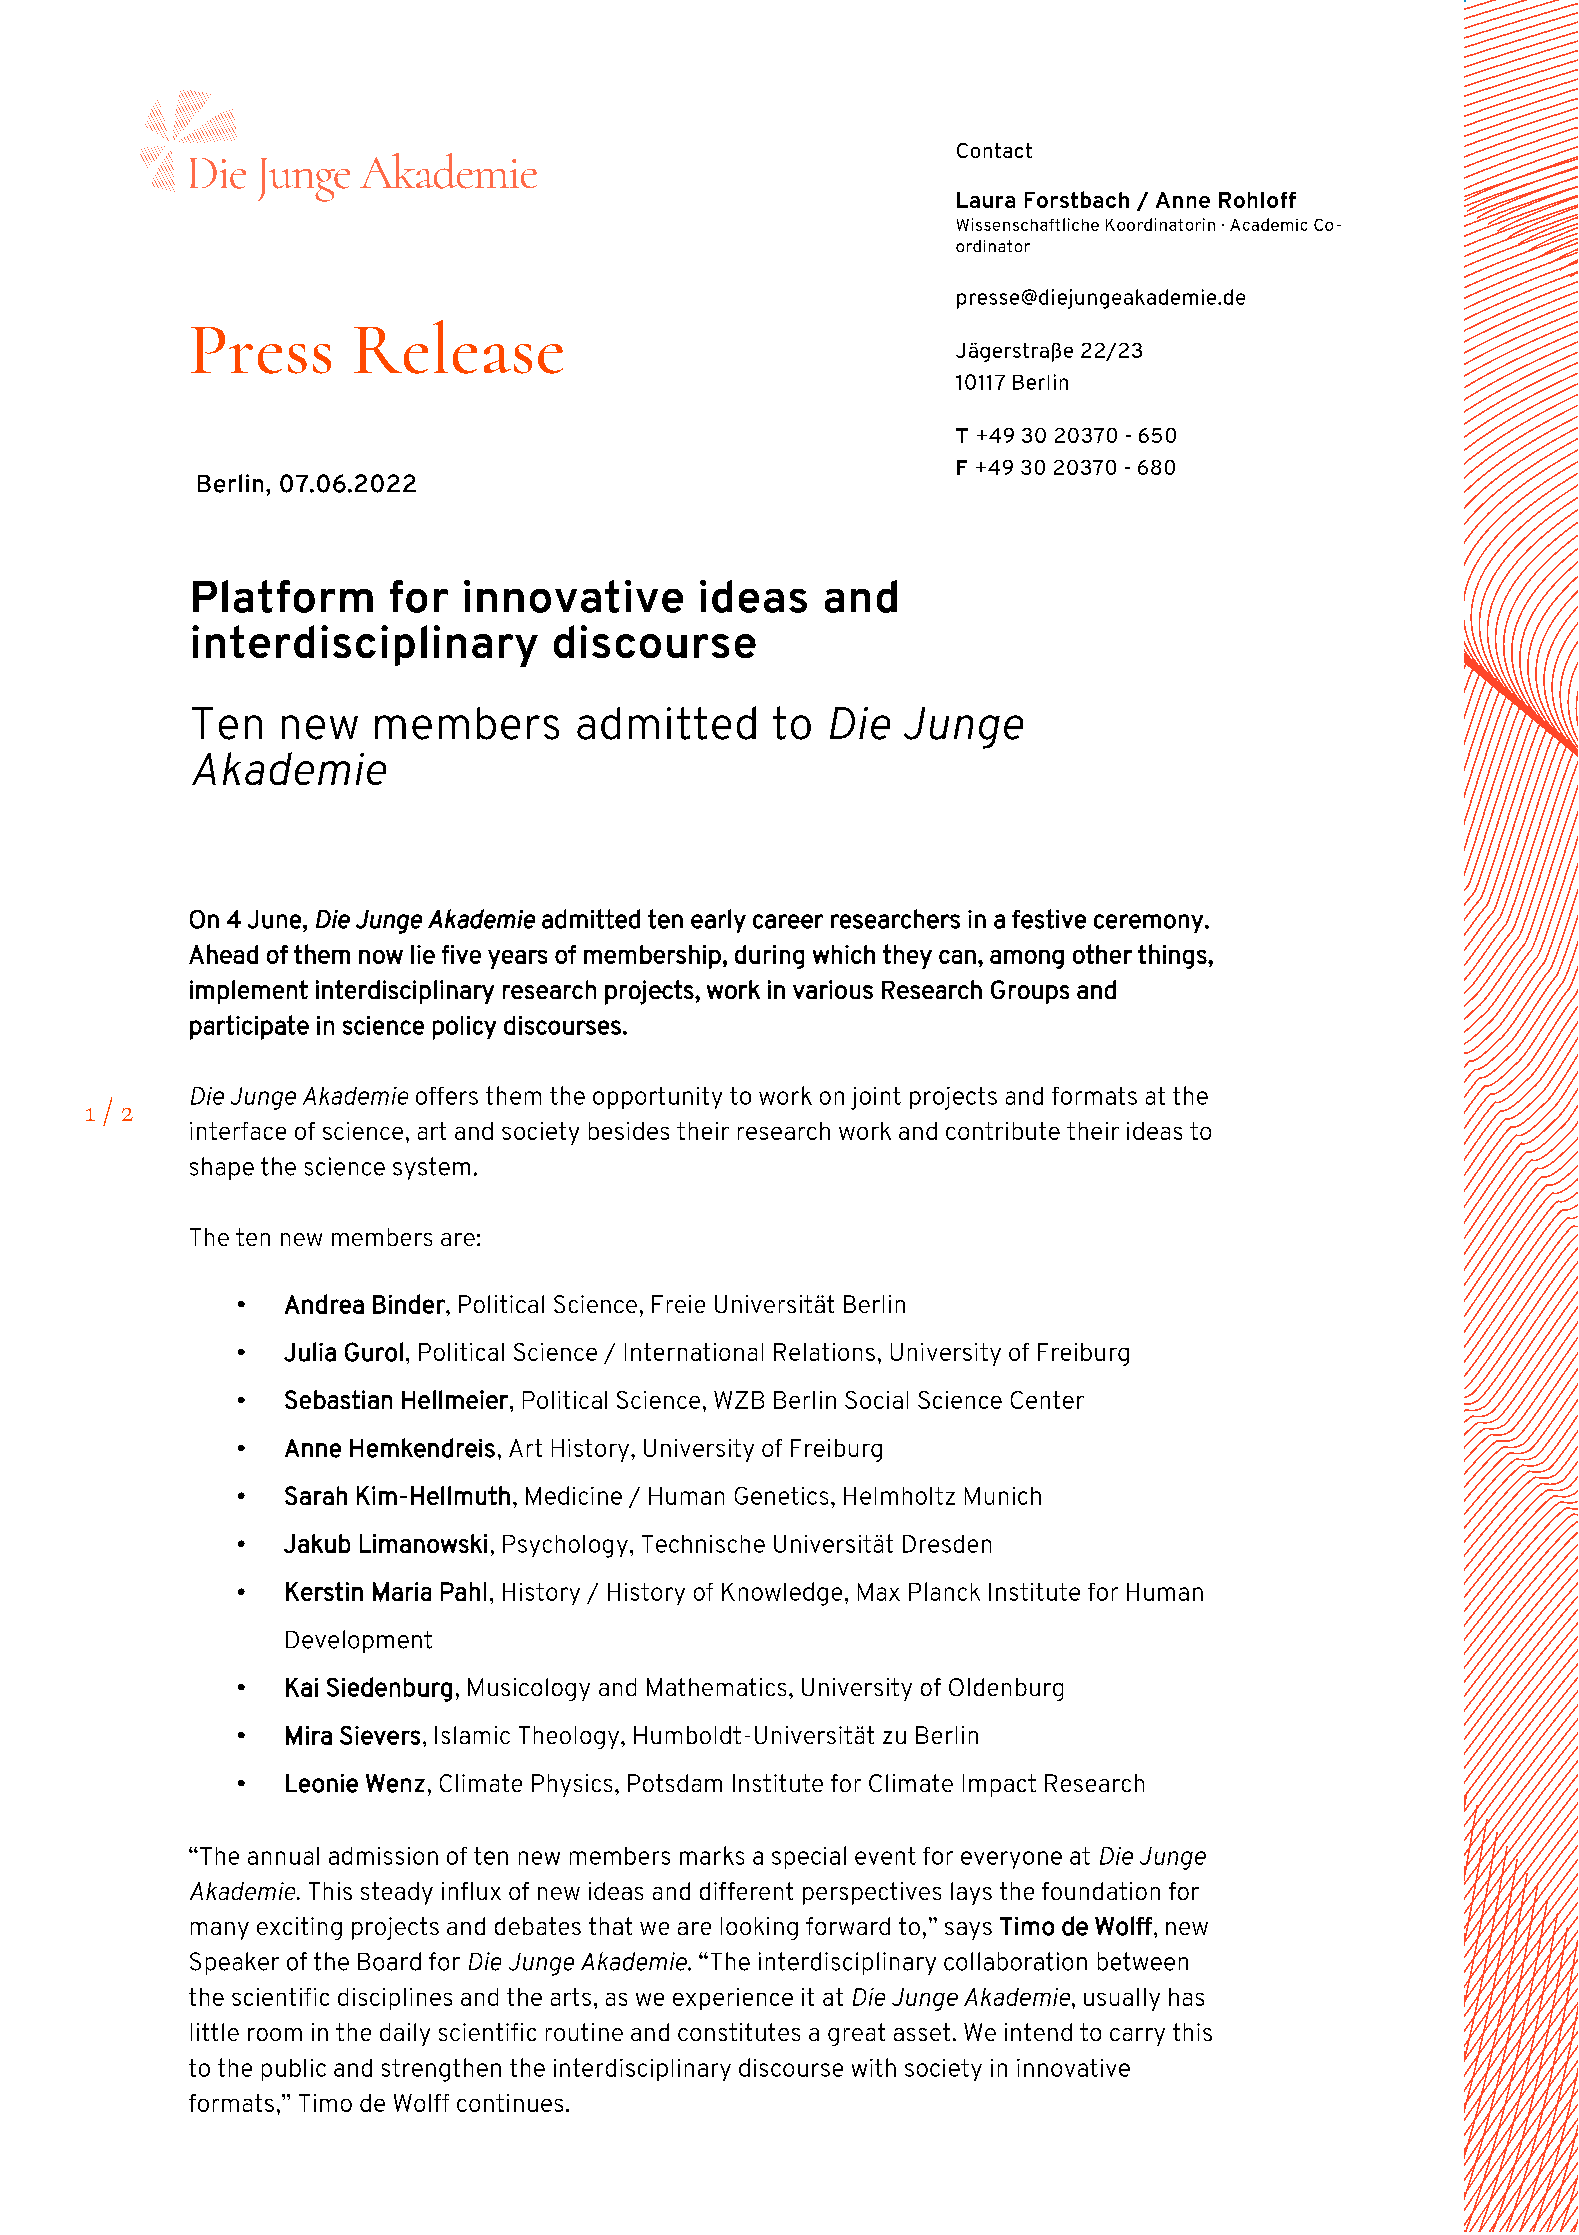 This screenshot has width=1579, height=2235. Describe the element at coordinates (324, 1304) in the screenshot. I see `Andrea` at that location.
